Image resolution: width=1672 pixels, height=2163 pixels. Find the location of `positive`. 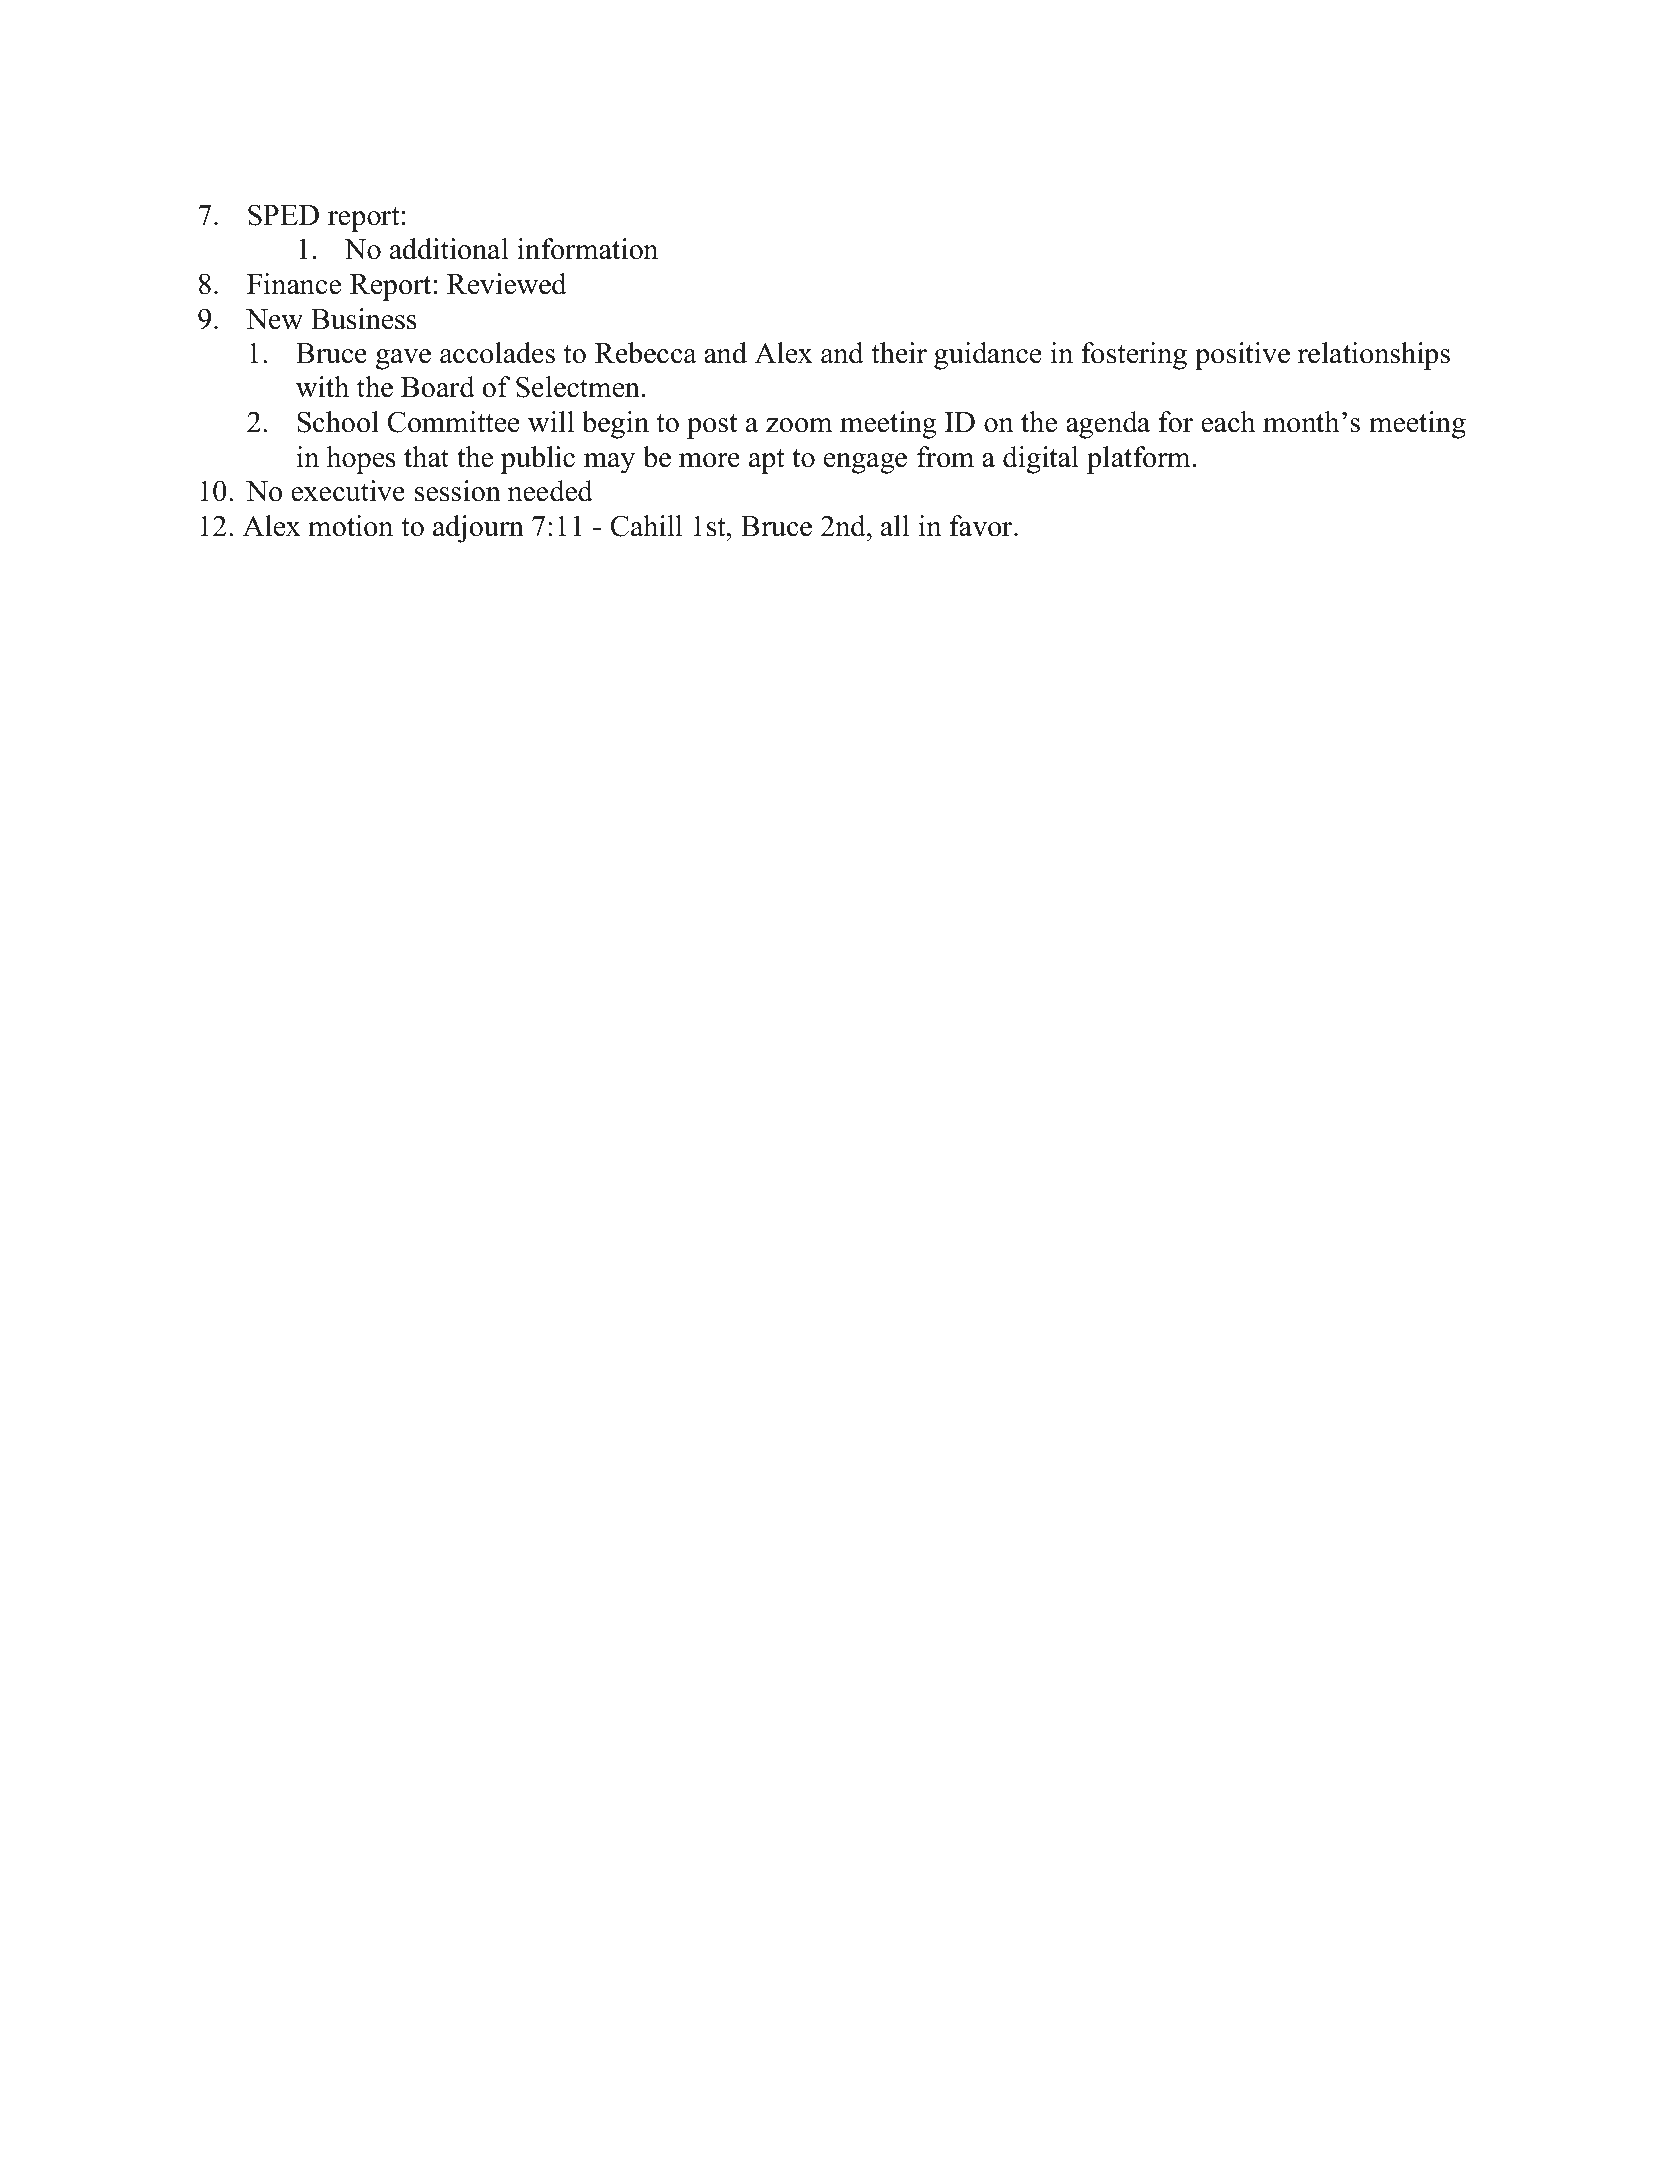

positive is located at coordinates (1242, 356).
